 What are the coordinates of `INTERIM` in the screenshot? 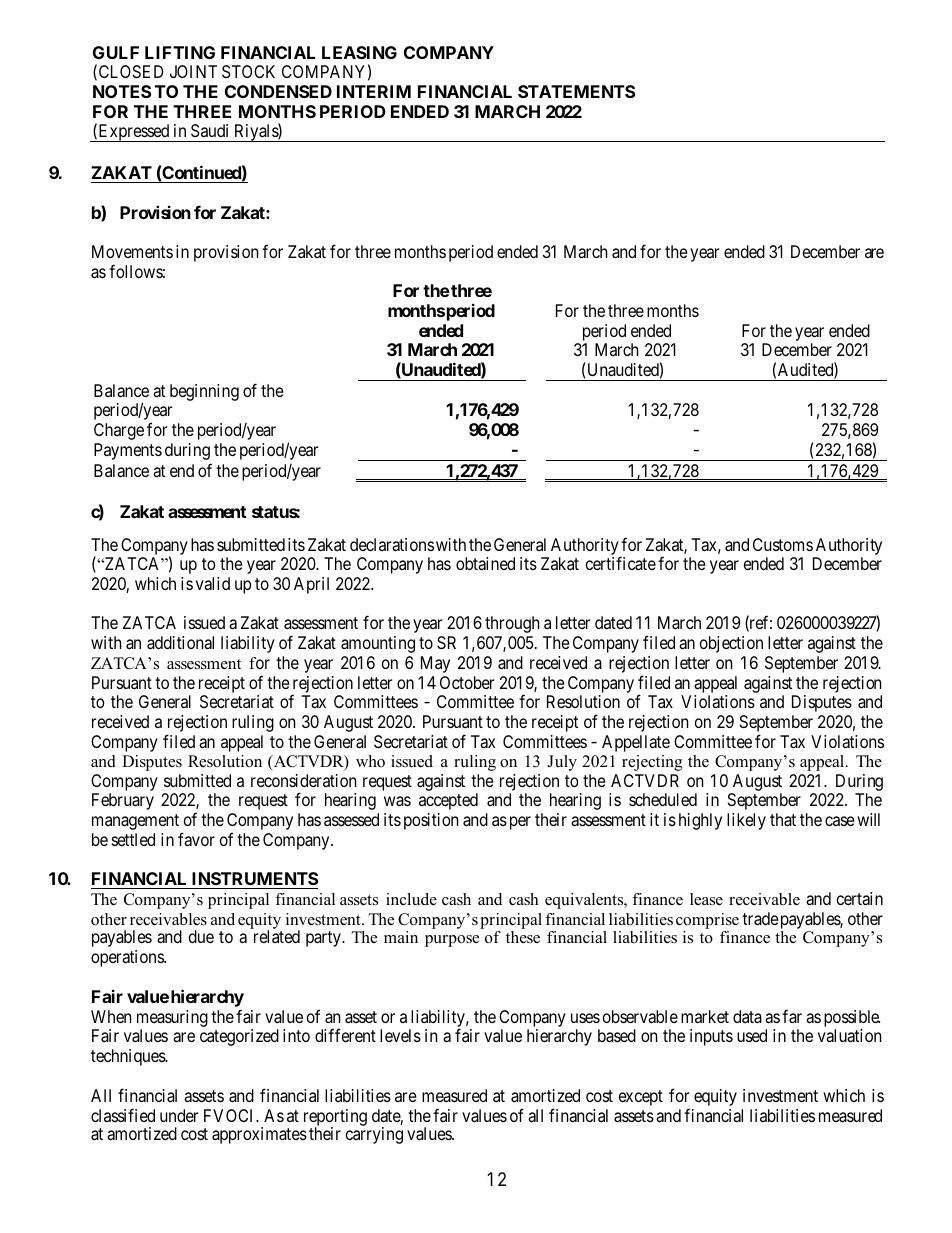 It's located at (374, 91).
